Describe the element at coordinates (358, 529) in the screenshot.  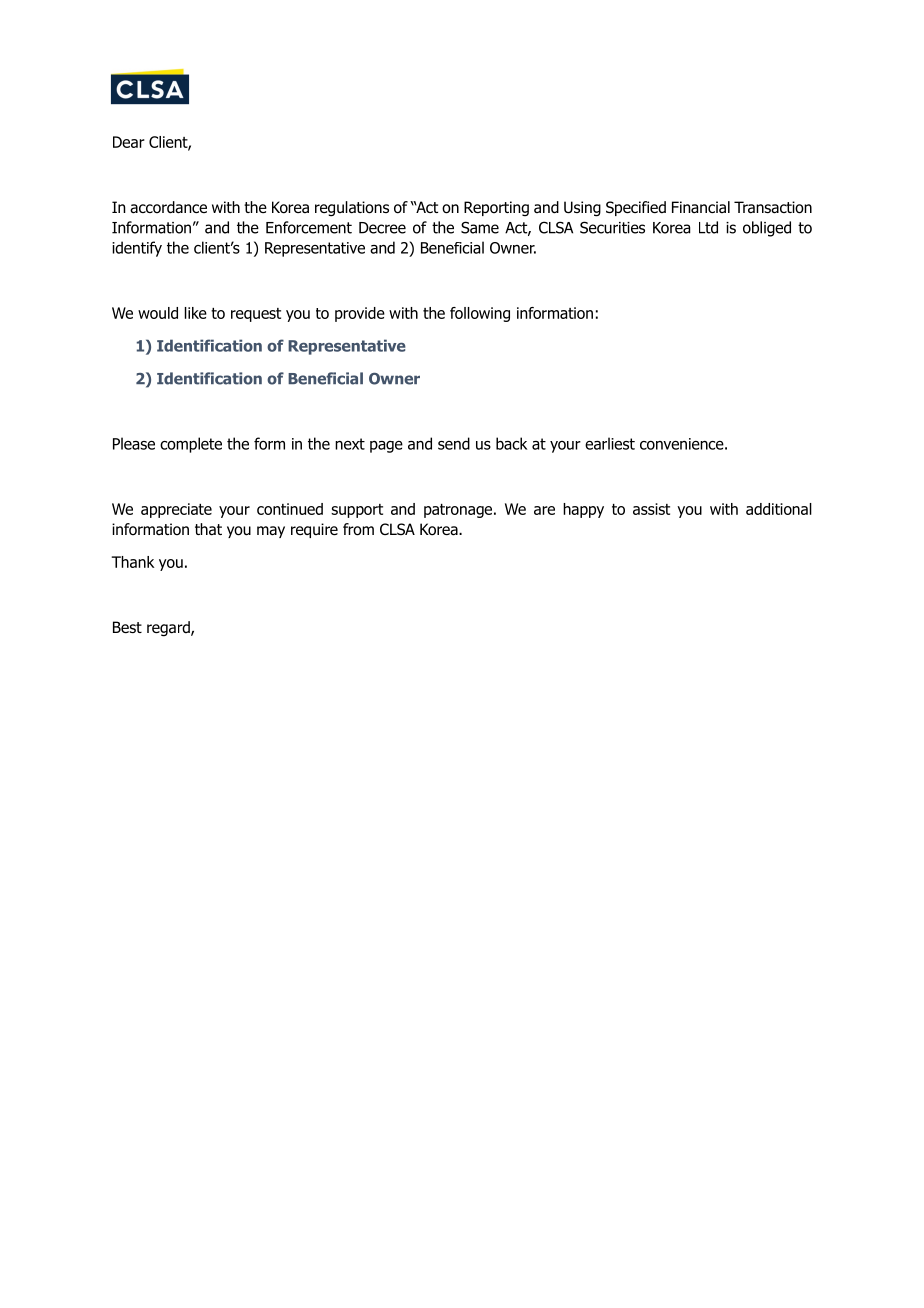
I see `from` at that location.
